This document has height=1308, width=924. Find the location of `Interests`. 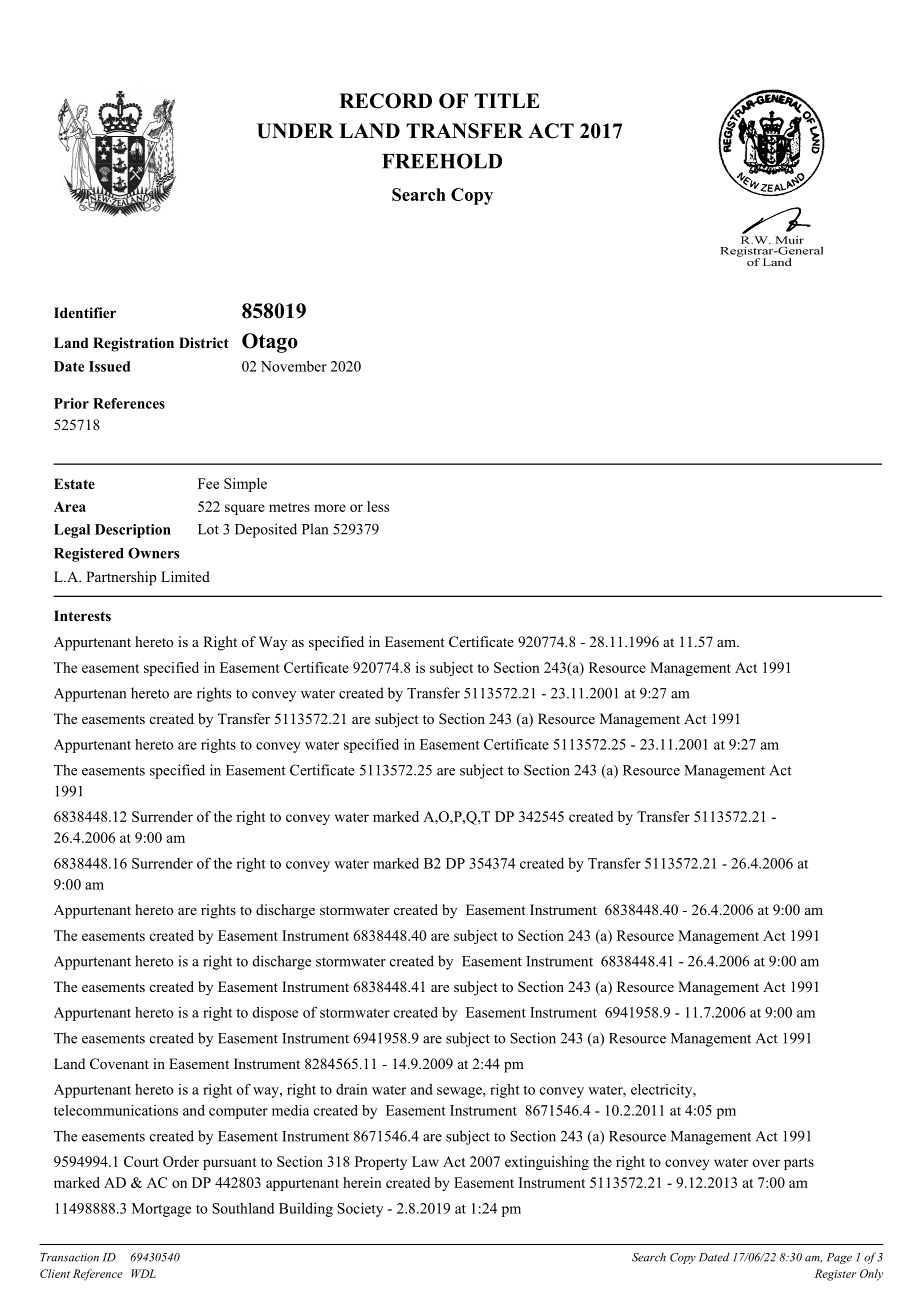

Interests is located at coordinates (82, 615).
